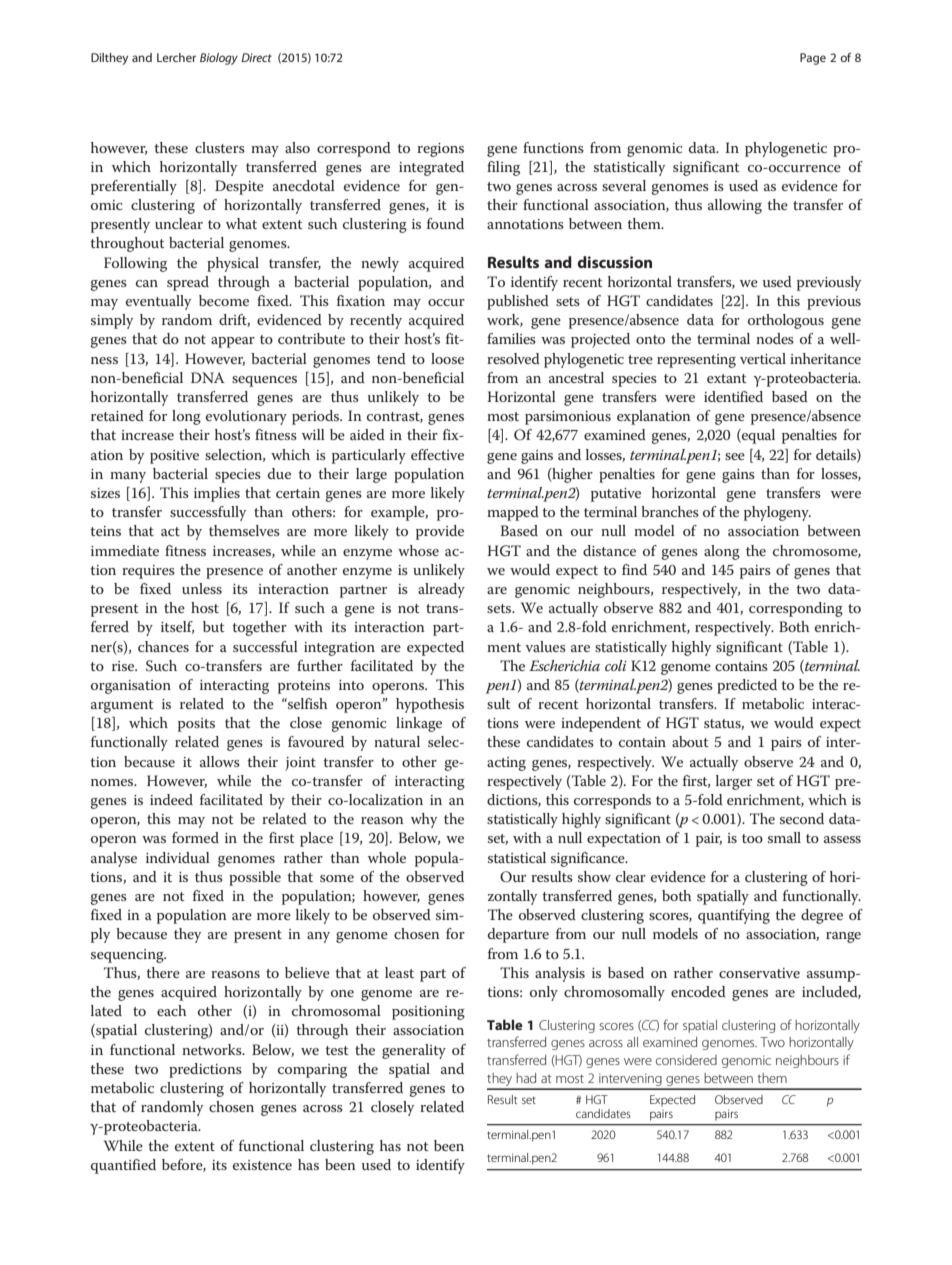 The image size is (952, 1265). I want to click on loose, so click(447, 358).
